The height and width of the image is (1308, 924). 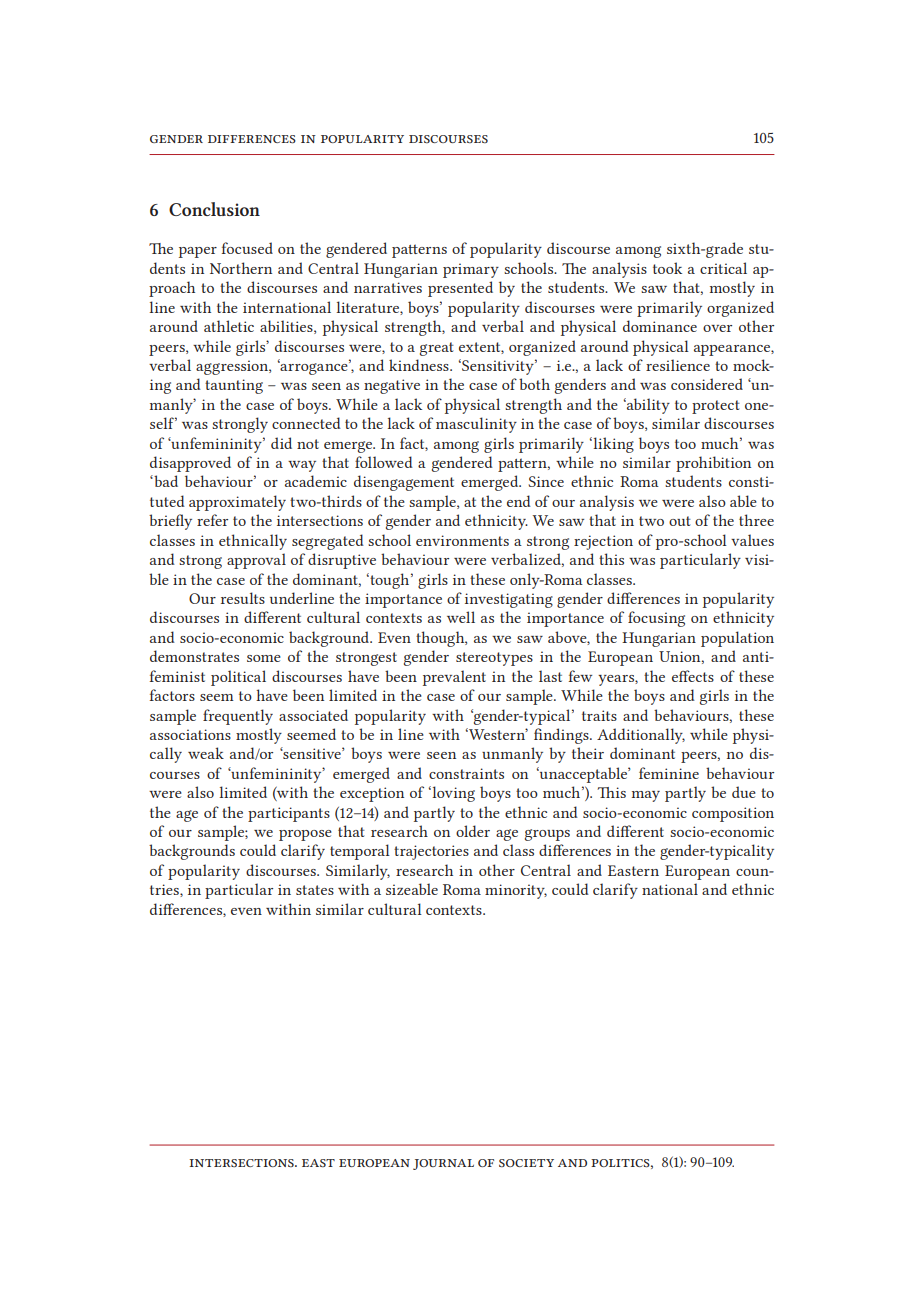 What do you see at coordinates (256, 561) in the image?
I see `approval` at bounding box center [256, 561].
